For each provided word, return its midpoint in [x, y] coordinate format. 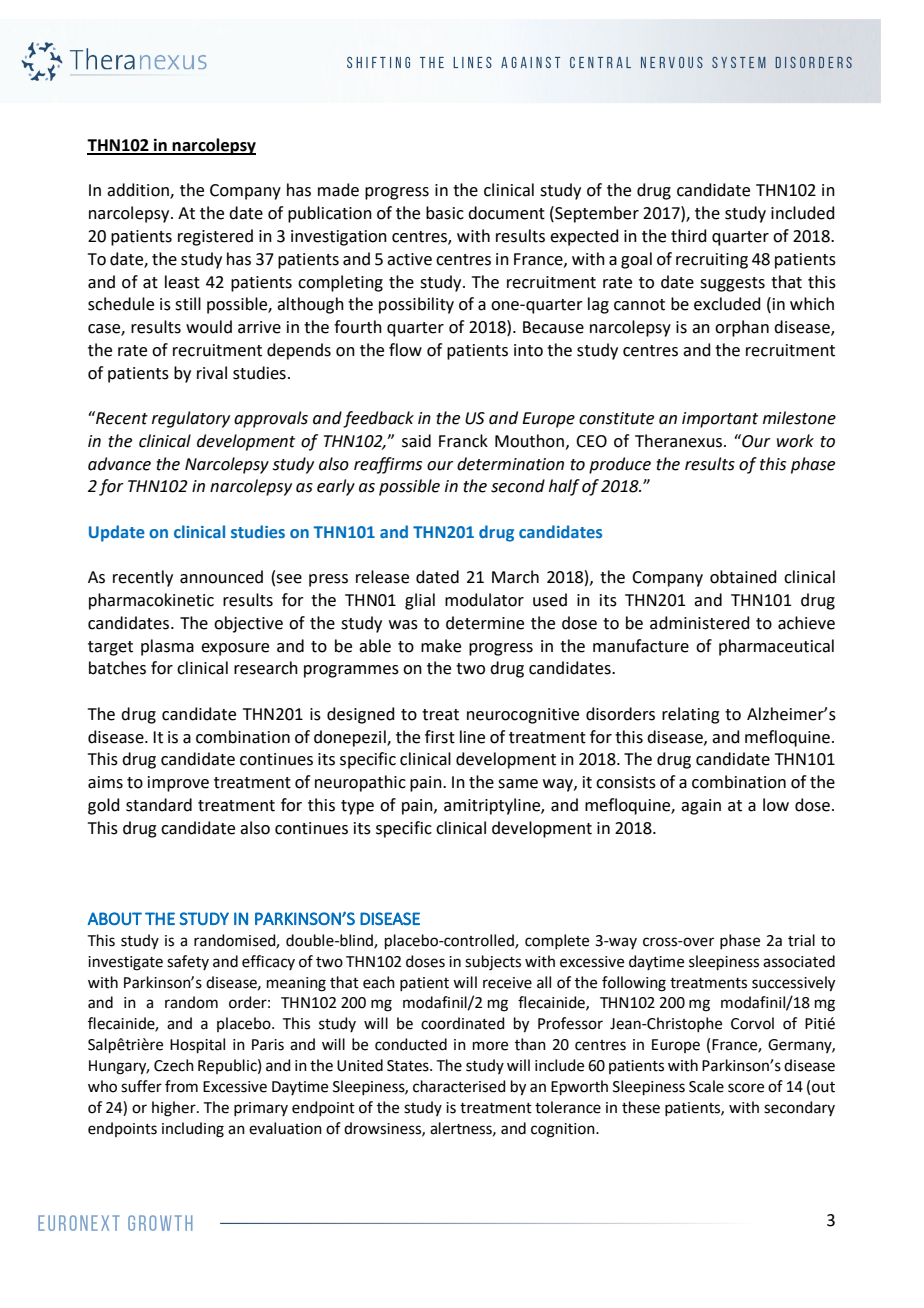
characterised [459, 1086]
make [441, 646]
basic [445, 213]
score [746, 1088]
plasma [167, 647]
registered [215, 237]
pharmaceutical [776, 647]
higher [175, 1109]
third [689, 236]
